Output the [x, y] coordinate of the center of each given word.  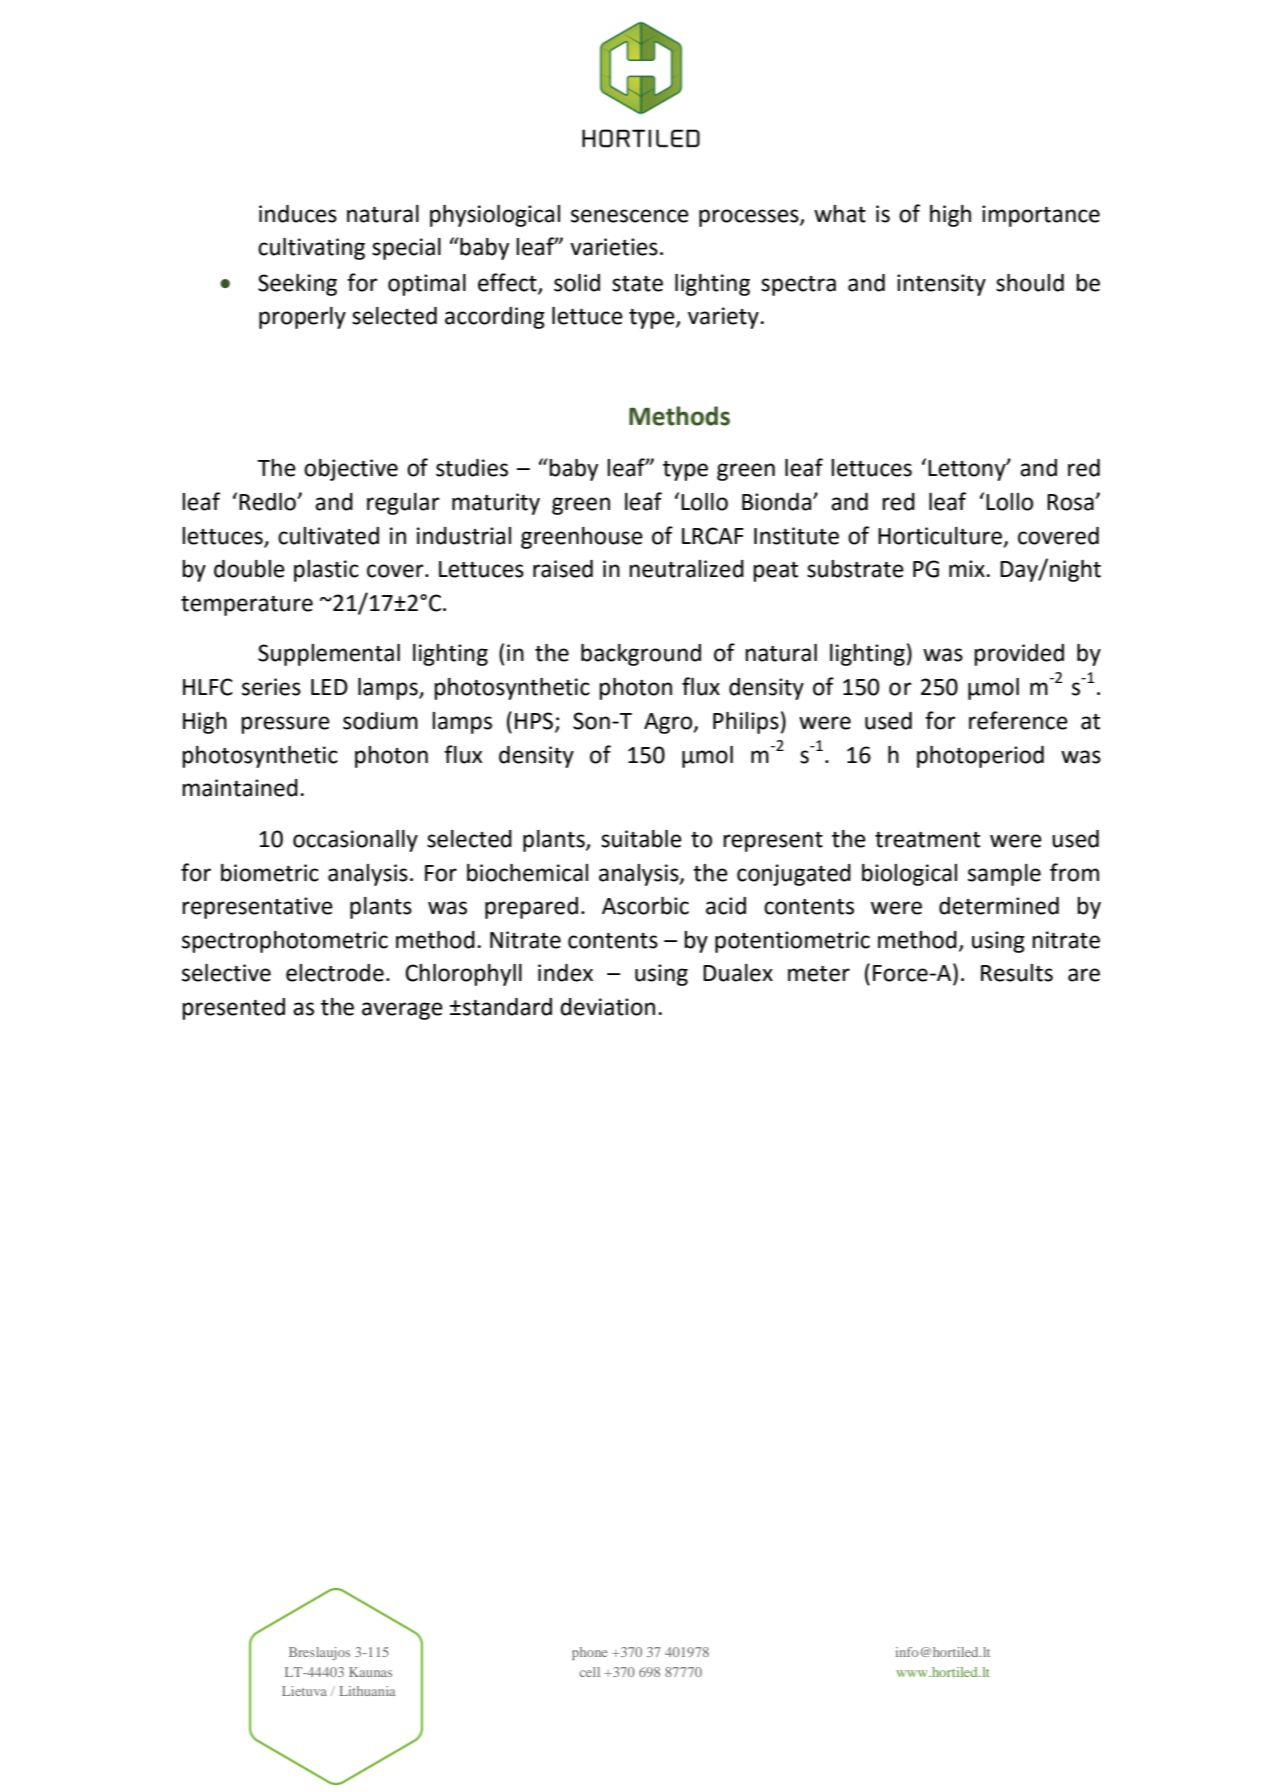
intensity [941, 285]
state [637, 284]
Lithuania [367, 1691]
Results [1017, 973]
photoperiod [980, 757]
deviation [607, 1007]
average [402, 1011]
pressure [285, 725]
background [641, 655]
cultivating [311, 249]
